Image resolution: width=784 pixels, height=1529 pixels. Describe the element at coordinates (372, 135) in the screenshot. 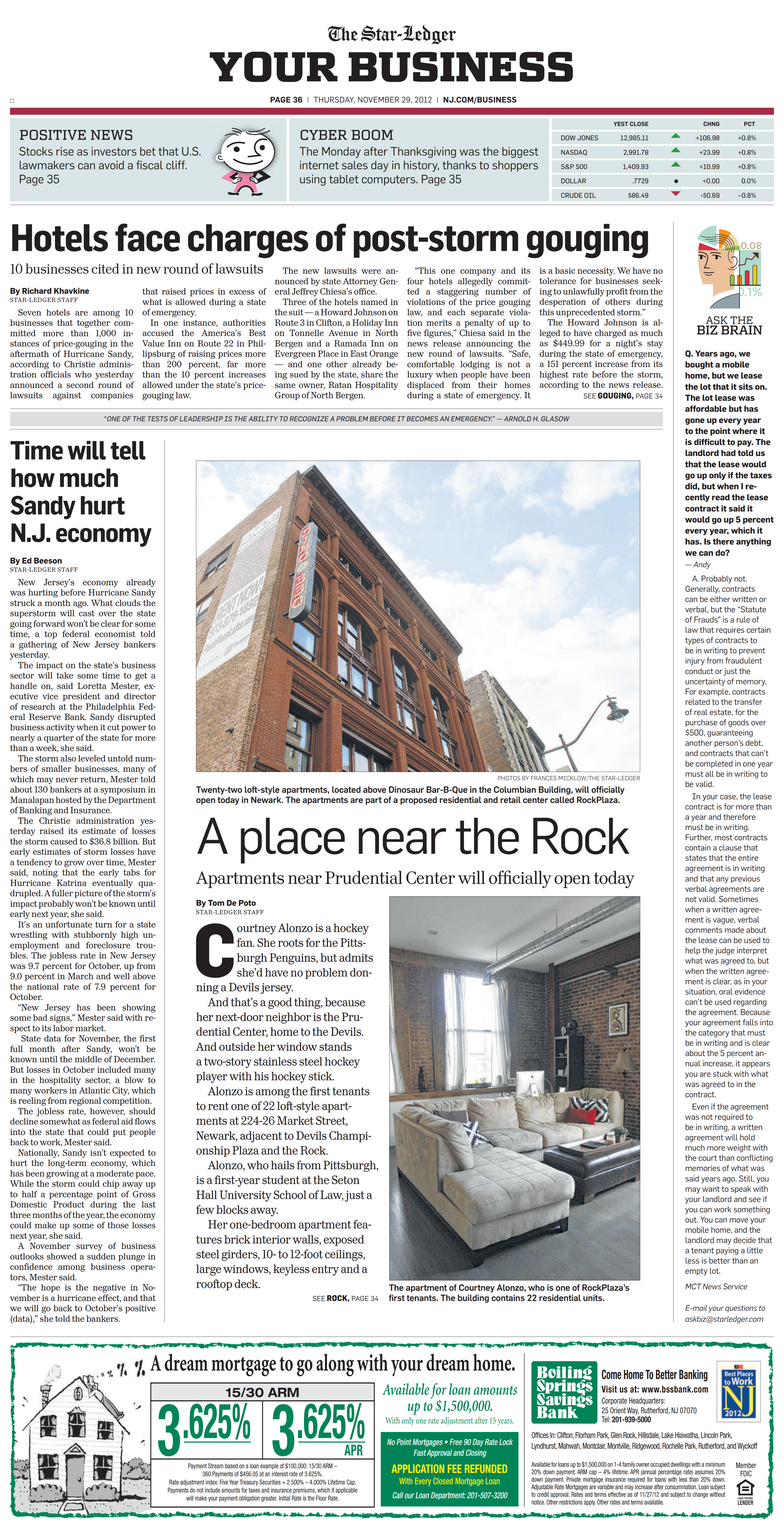

I see `boom` at that location.
